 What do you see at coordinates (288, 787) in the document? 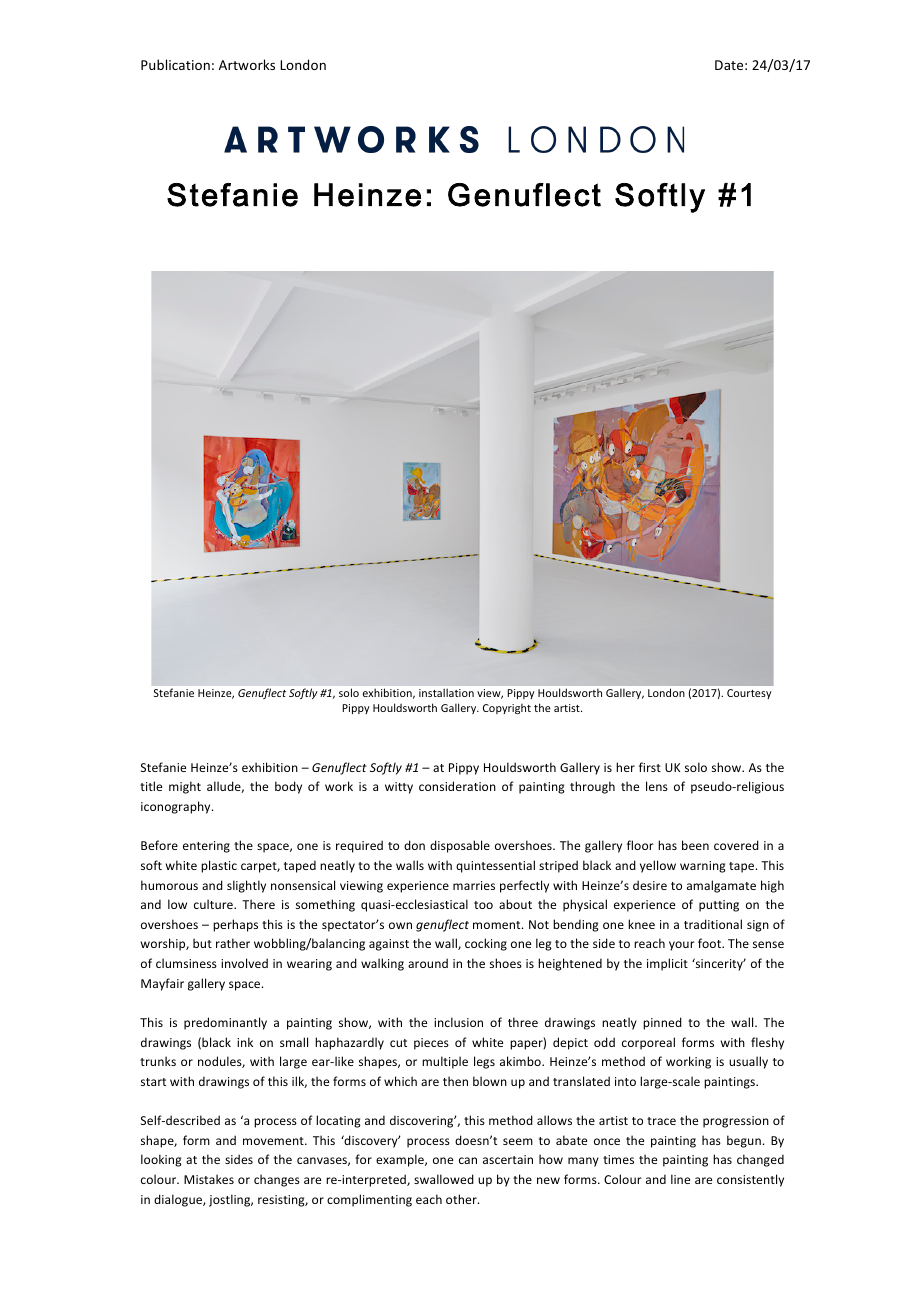
I see `body` at bounding box center [288, 787].
